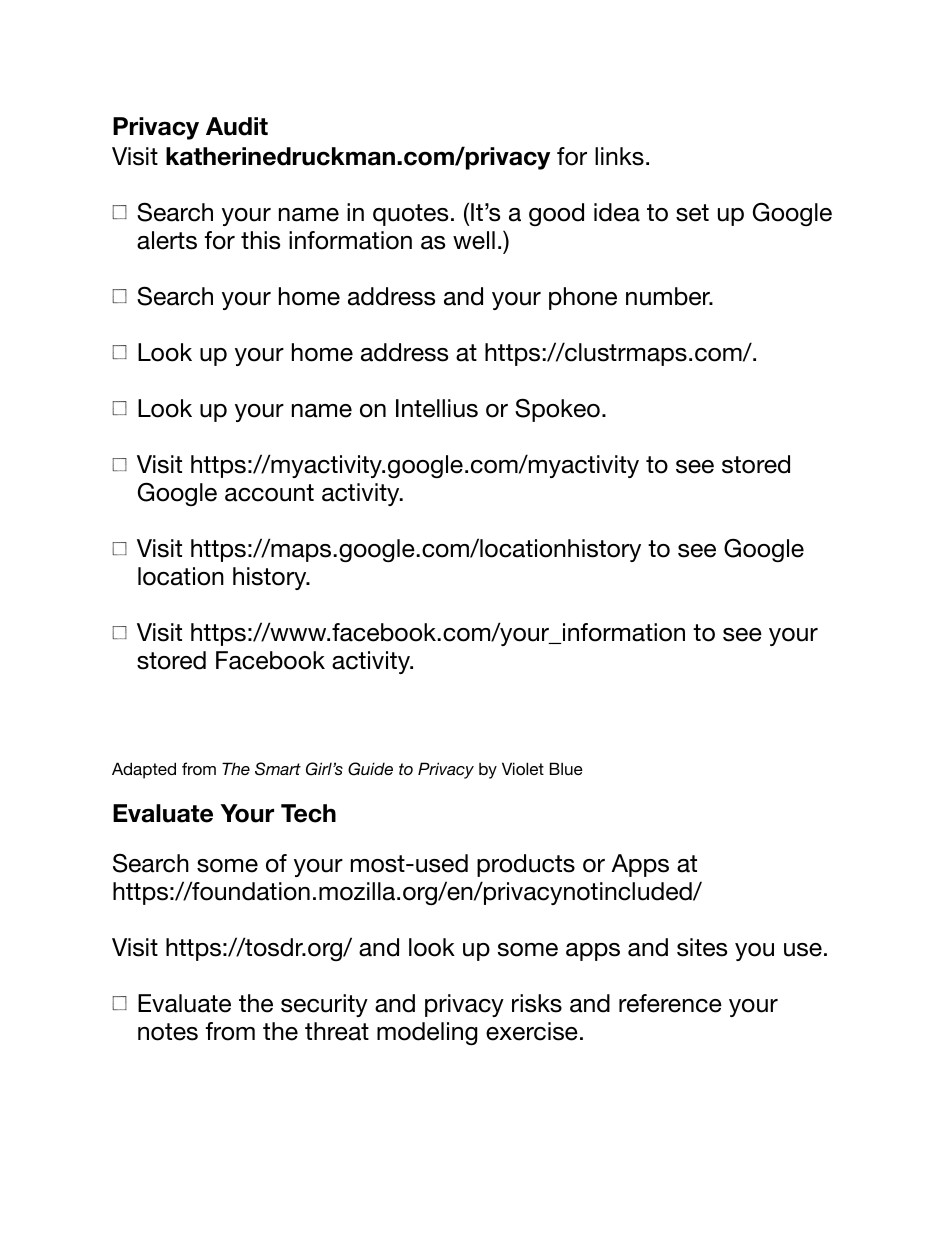  Describe the element at coordinates (583, 298) in the document. I see `phone` at that location.
